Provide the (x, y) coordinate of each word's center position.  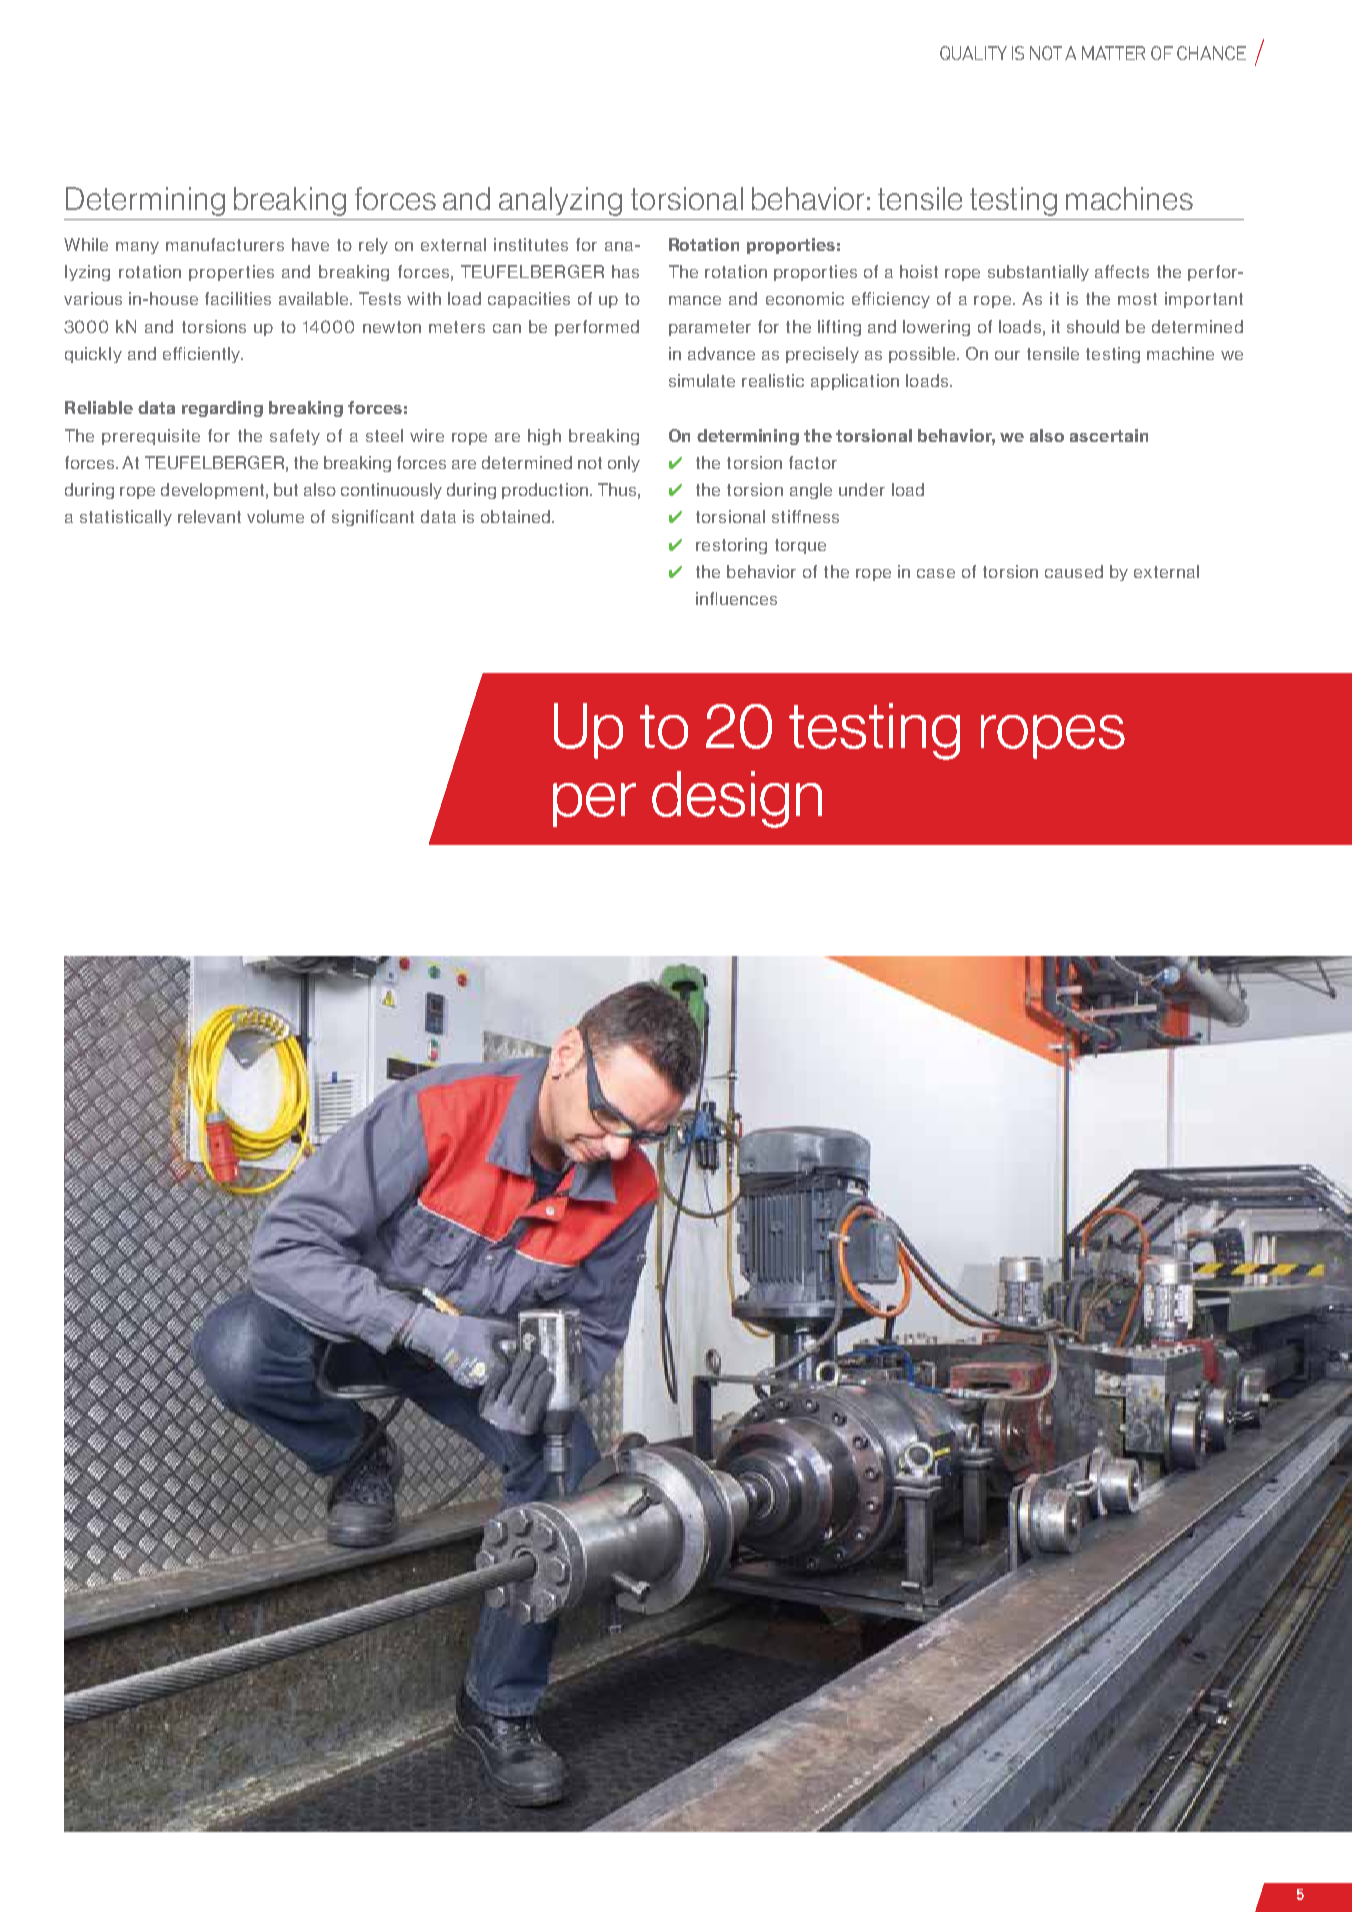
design (737, 799)
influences (736, 598)
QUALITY (973, 53)
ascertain (1109, 435)
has (625, 271)
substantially (1038, 273)
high (544, 437)
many (137, 248)
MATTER (1113, 53)
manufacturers (225, 244)
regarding (222, 409)
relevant (209, 516)
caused (1074, 571)
